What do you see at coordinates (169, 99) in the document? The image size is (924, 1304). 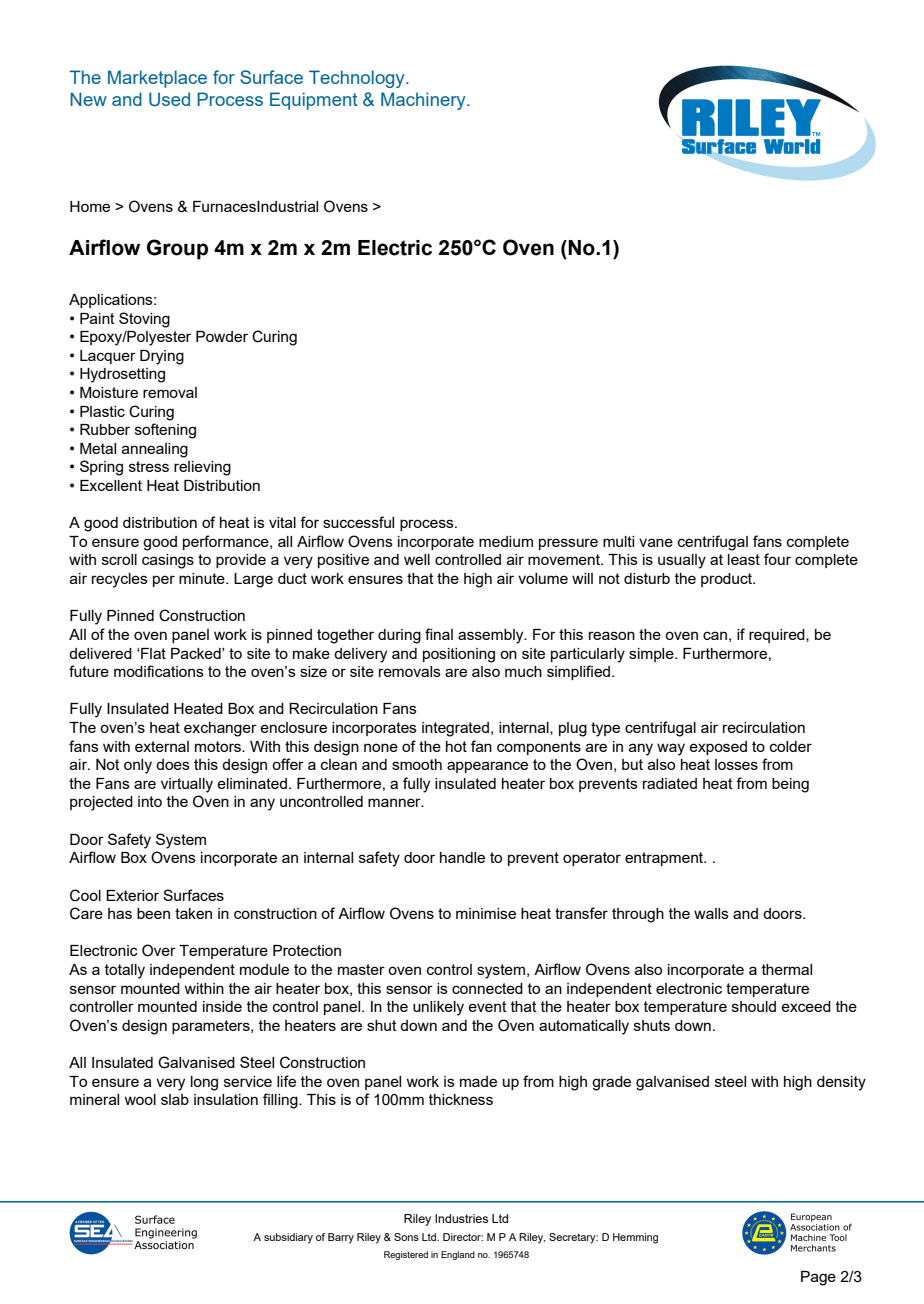 I see `Used` at bounding box center [169, 99].
